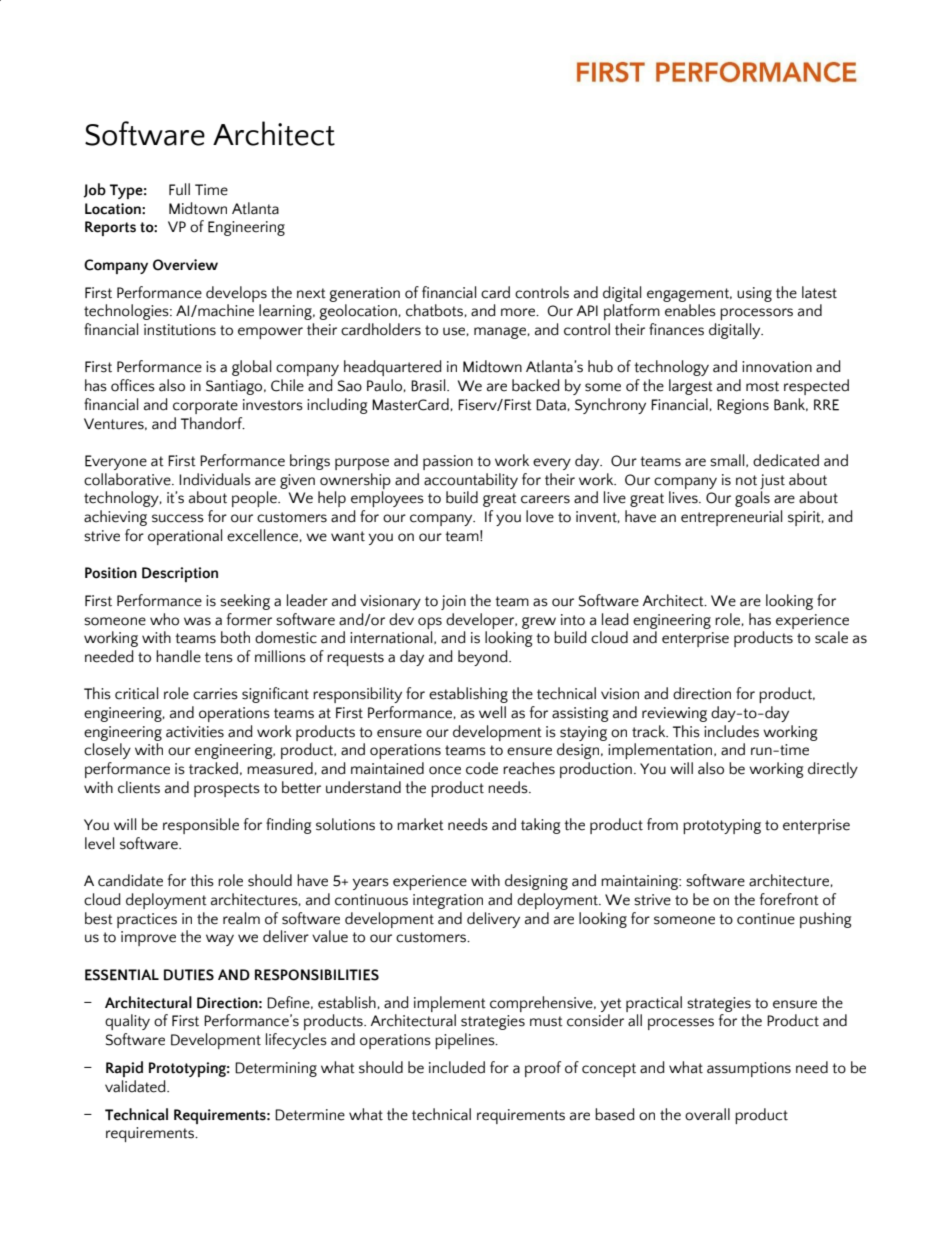 Image resolution: width=952 pixels, height=1233 pixels. Describe the element at coordinates (482, 768) in the document. I see `code` at that location.
